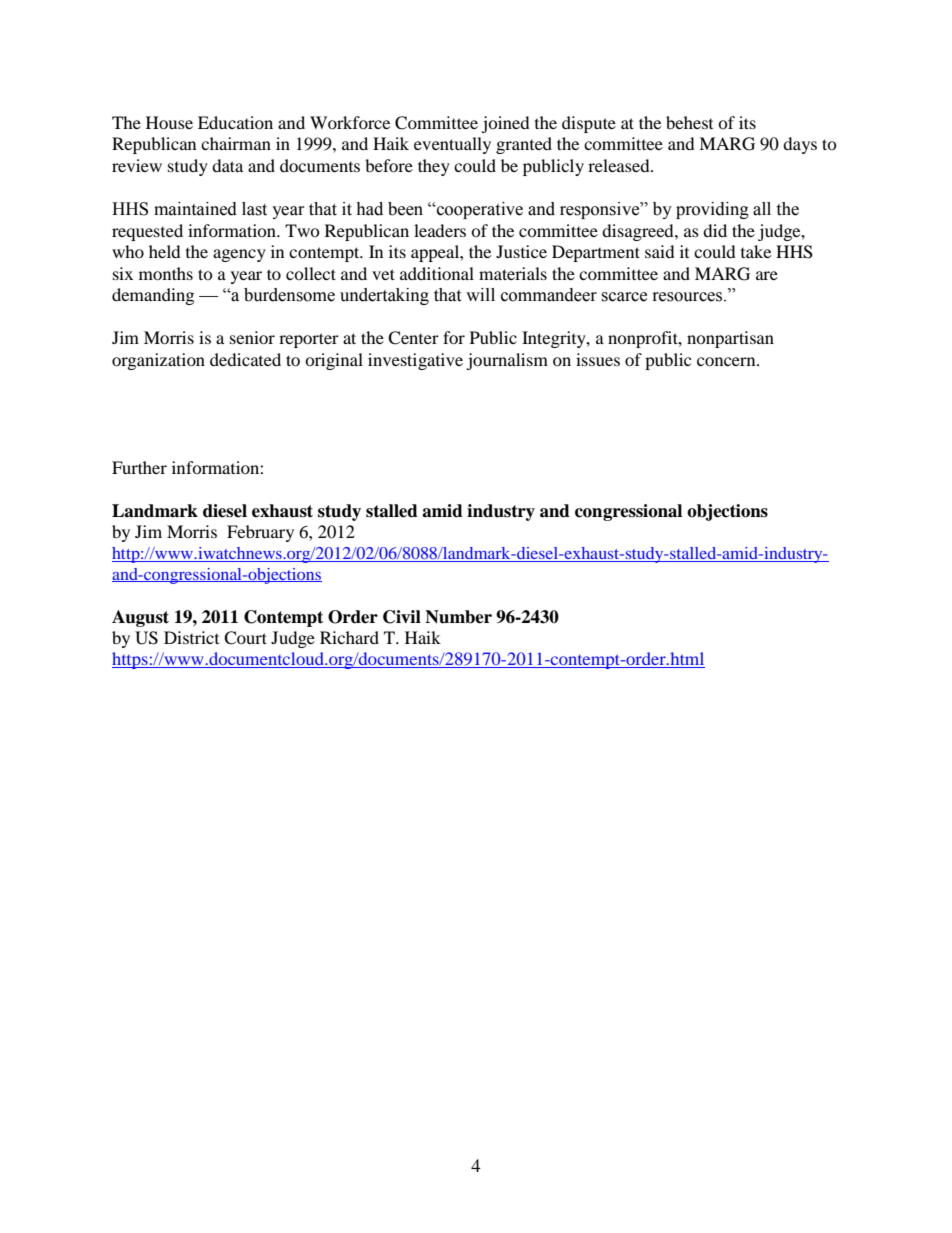 This screenshot has height=1233, width=952. Describe the element at coordinates (730, 339) in the screenshot. I see `nonpartisan` at that location.
